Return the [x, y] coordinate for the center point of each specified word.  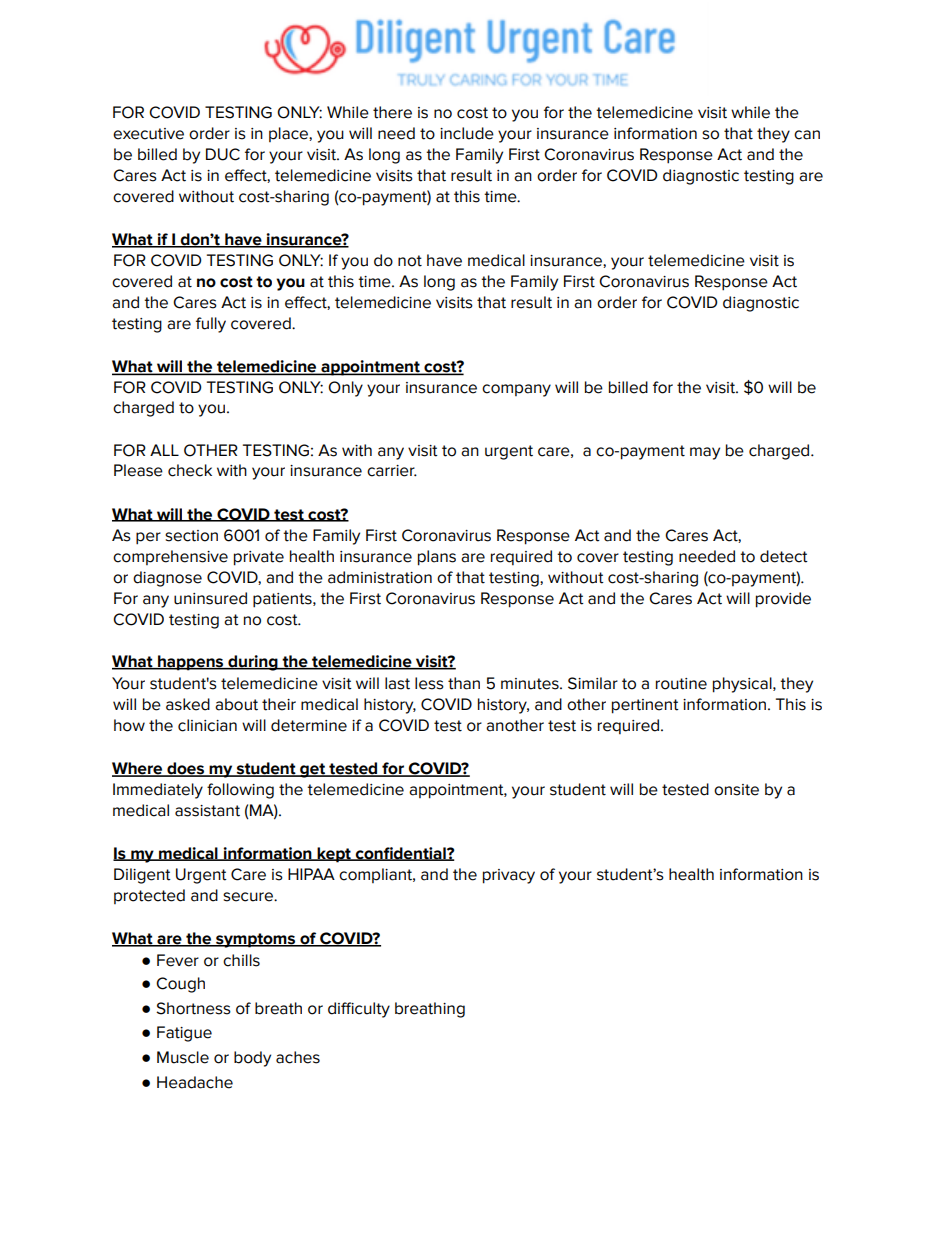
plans [437, 558]
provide [783, 600]
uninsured [210, 598]
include [467, 133]
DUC [223, 154]
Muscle [183, 1057]
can [807, 135]
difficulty [359, 1010]
